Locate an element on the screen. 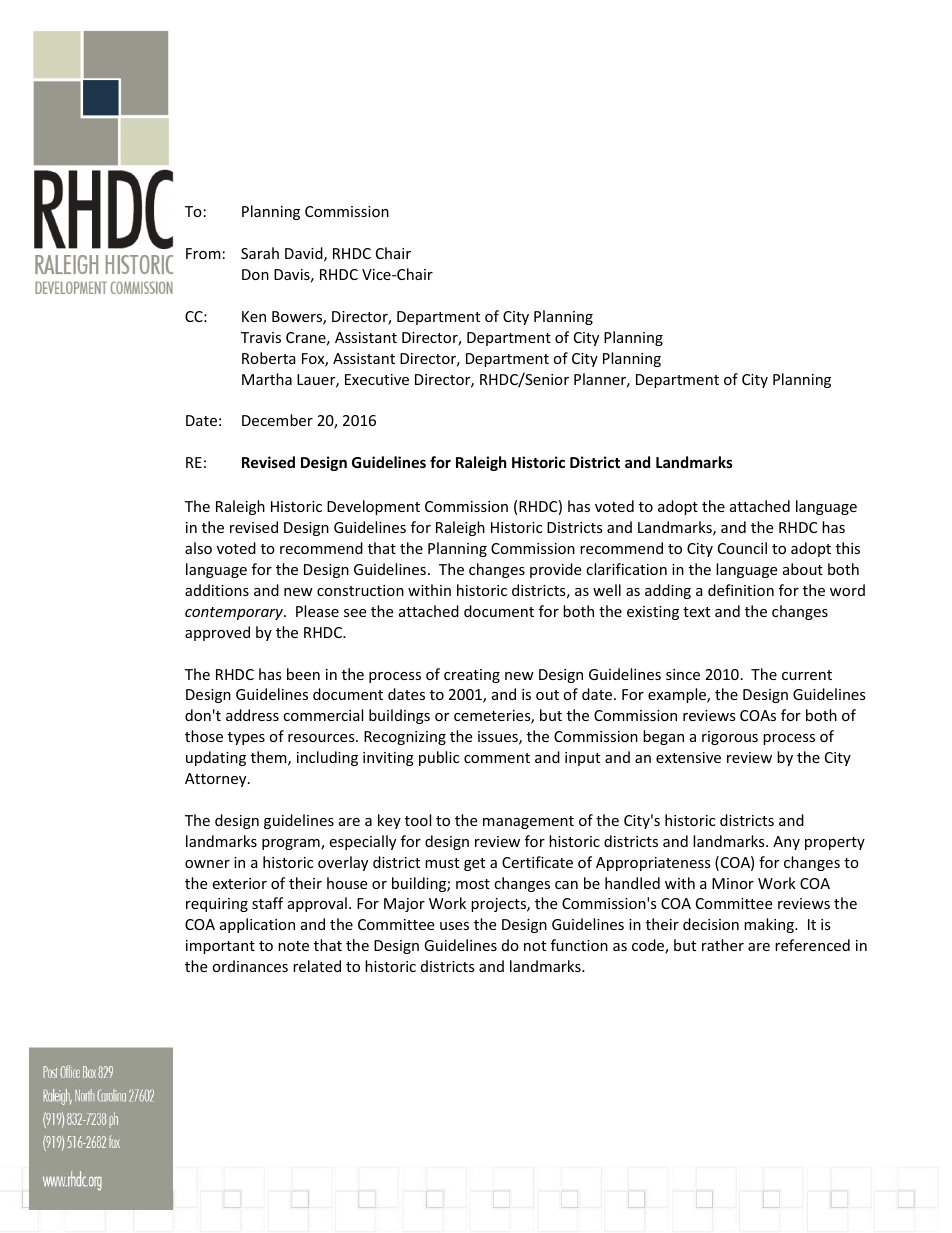 The width and height of the screenshot is (952, 1233). Development is located at coordinates (373, 507).
